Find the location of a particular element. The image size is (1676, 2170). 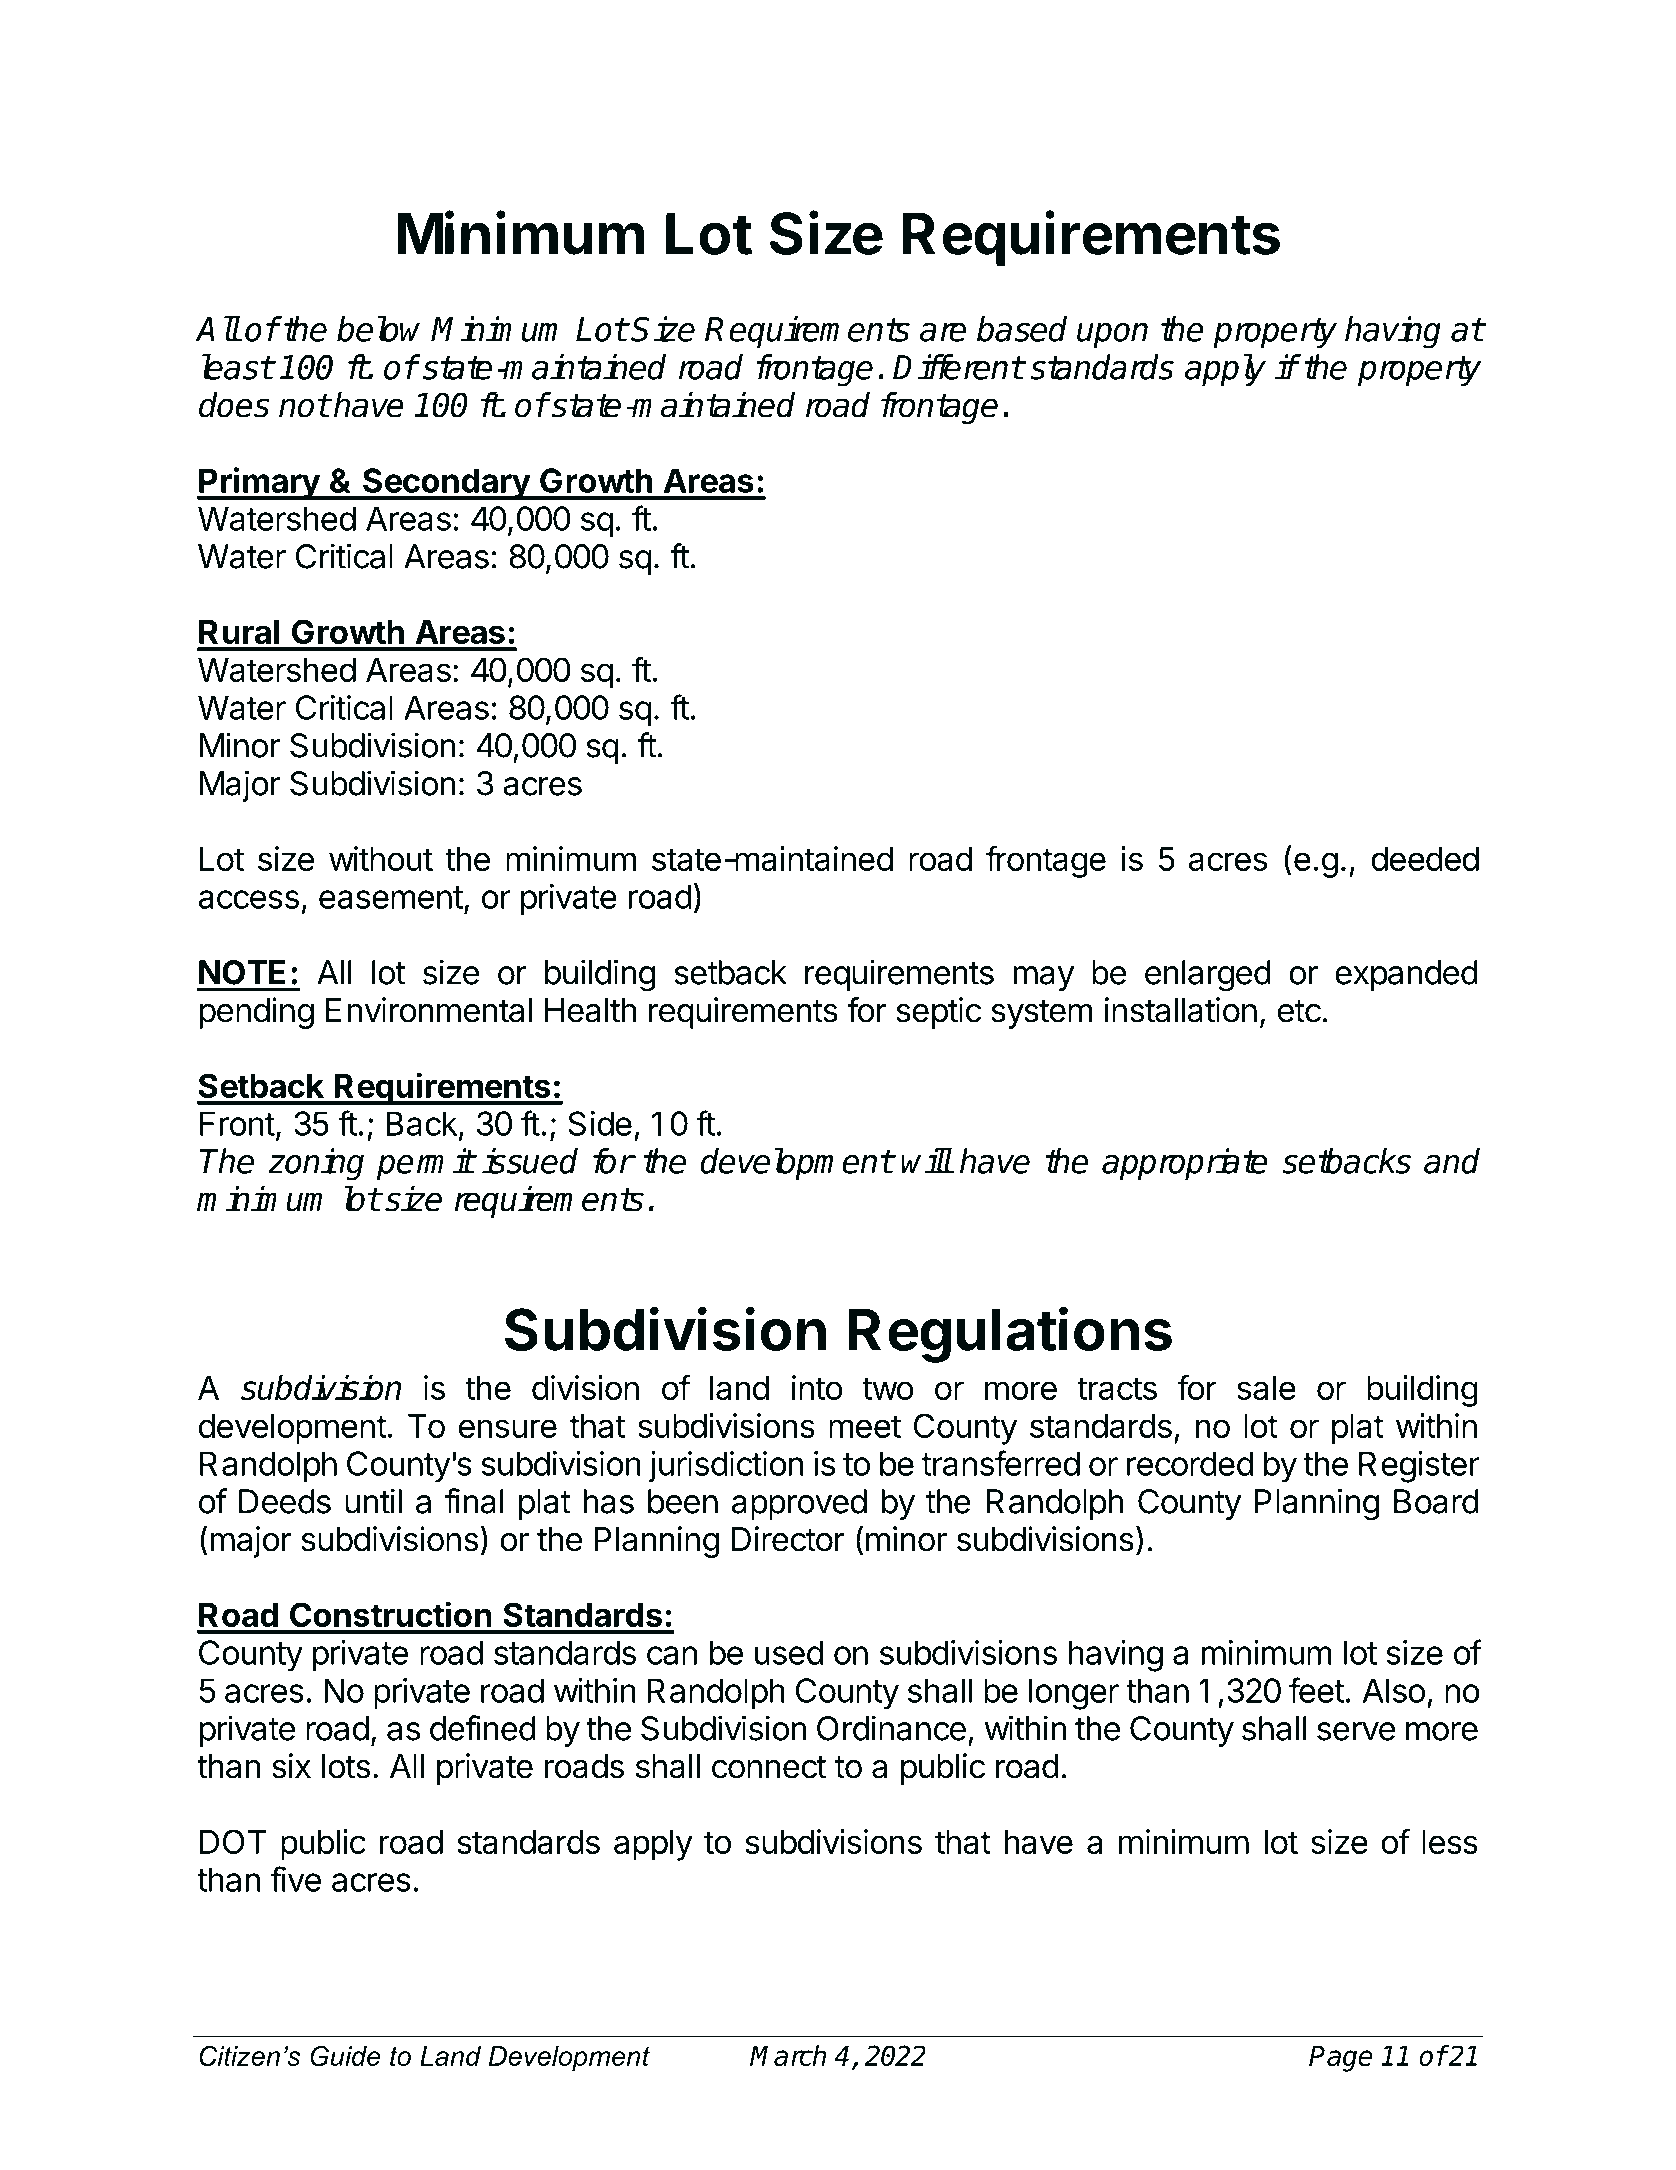

below is located at coordinates (378, 329).
